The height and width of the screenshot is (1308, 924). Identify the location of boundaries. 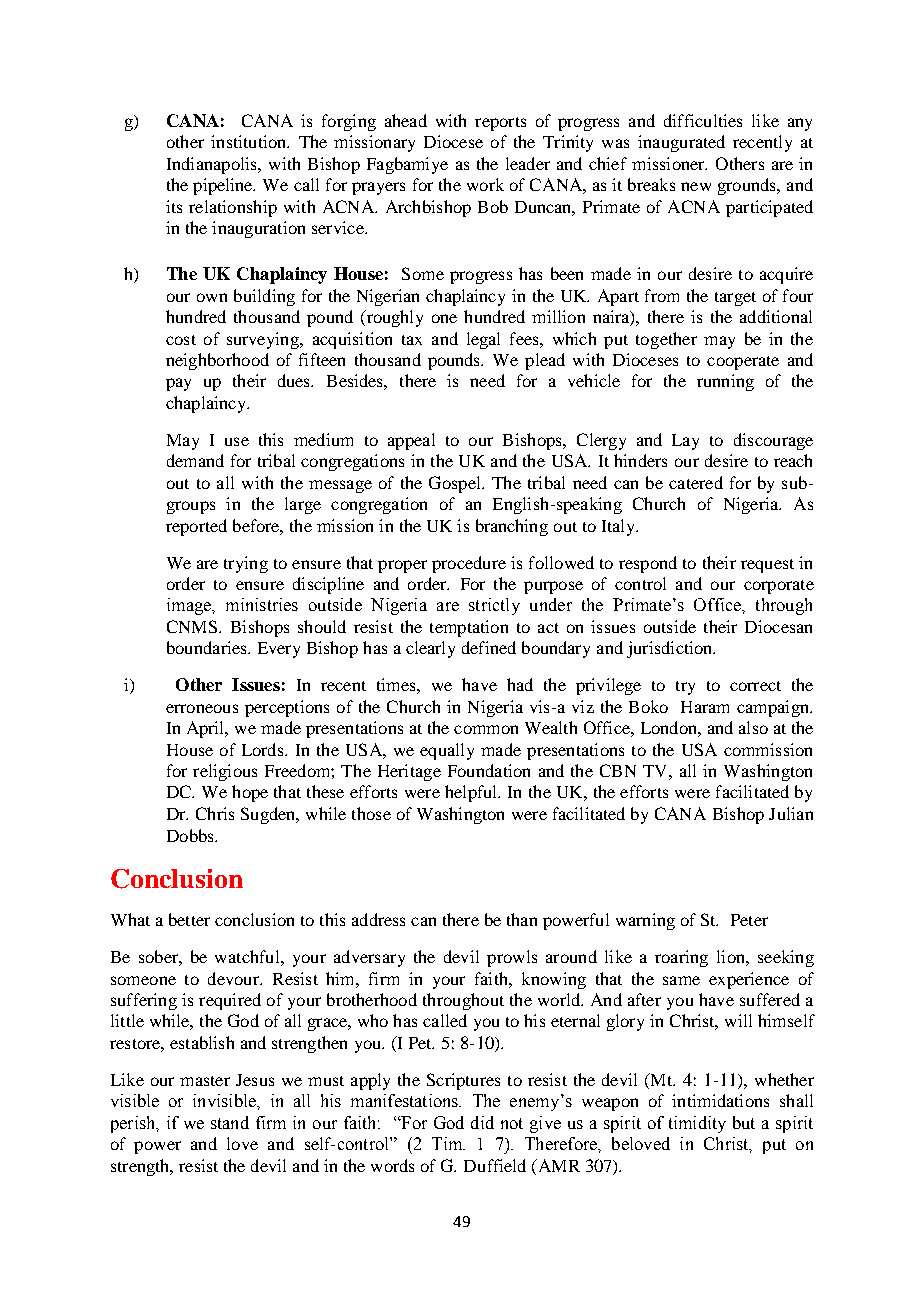
(208, 647).
